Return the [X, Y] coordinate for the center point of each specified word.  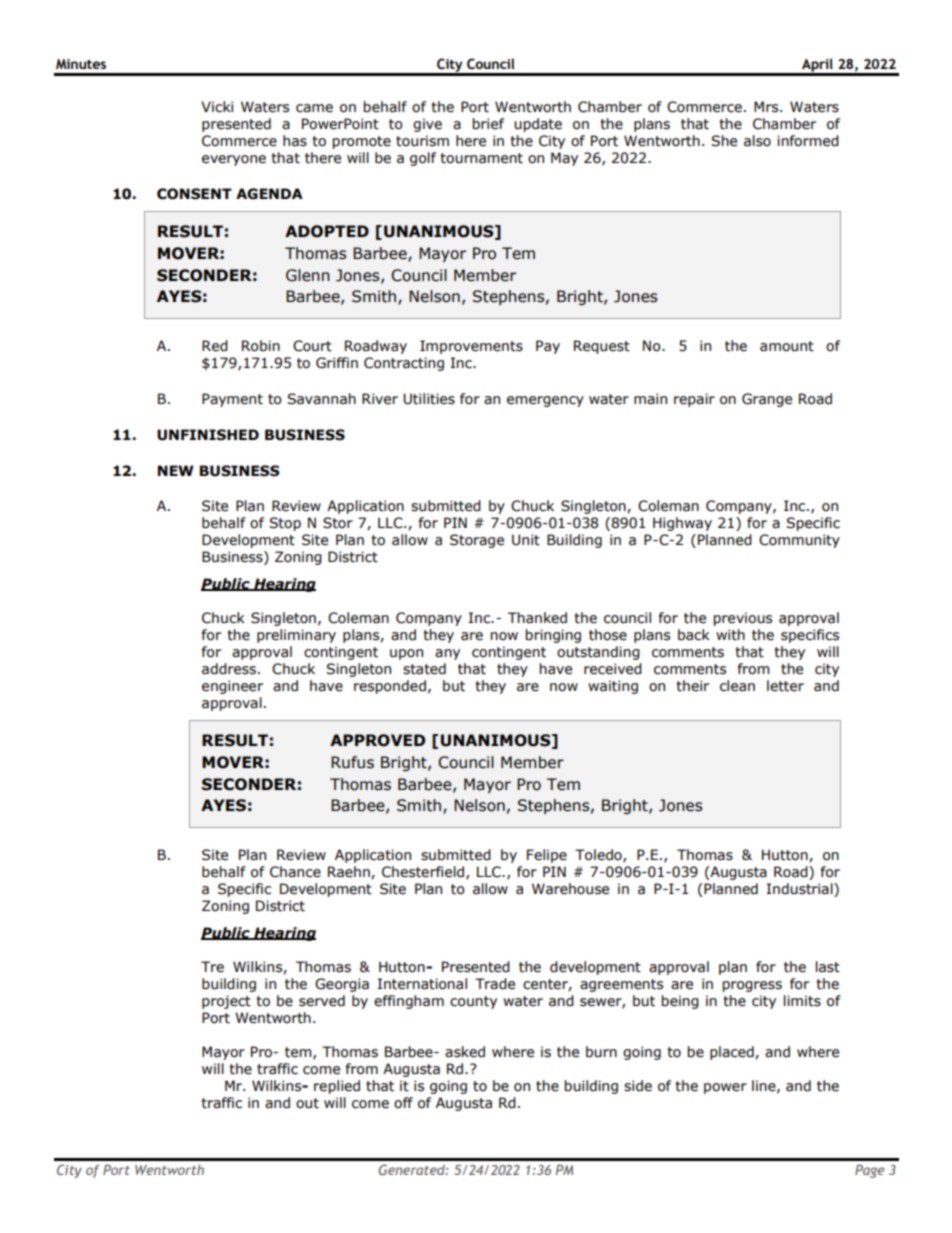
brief [488, 124]
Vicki [217, 107]
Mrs [767, 107]
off [403, 1103]
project [226, 1002]
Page [870, 1171]
